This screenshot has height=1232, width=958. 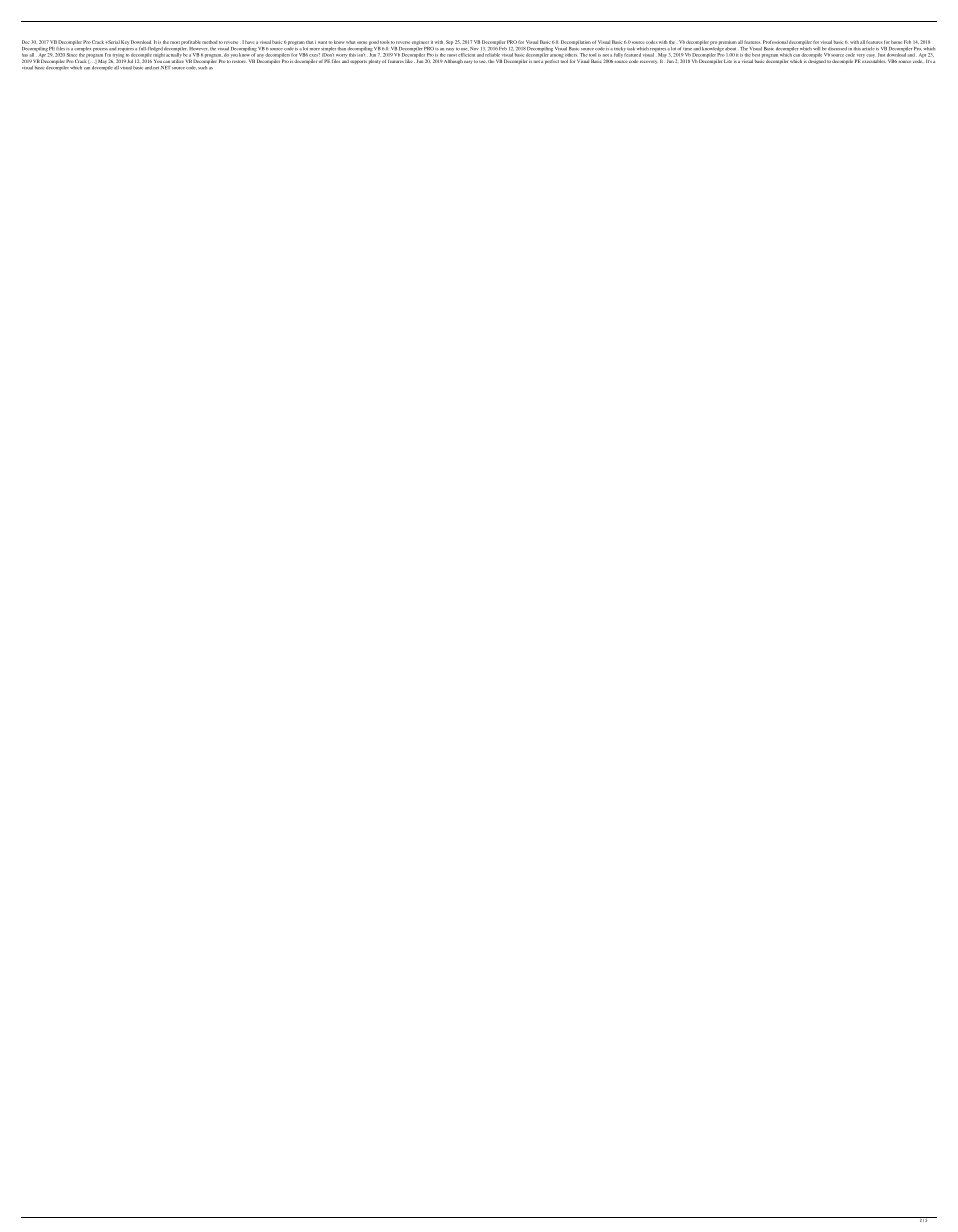 I want to click on best, so click(x=756, y=55).
